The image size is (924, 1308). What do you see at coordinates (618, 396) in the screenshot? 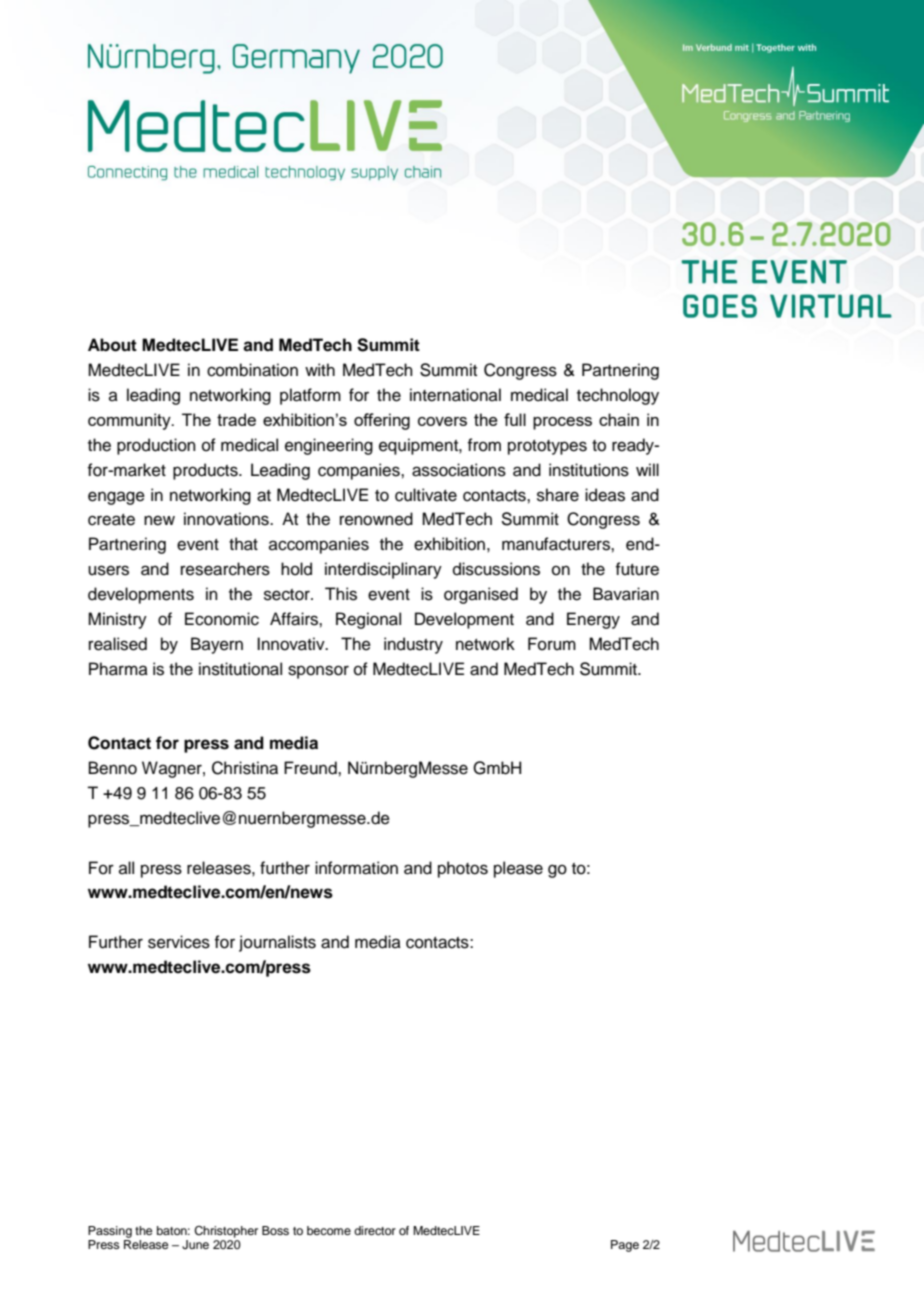
I see `technology` at bounding box center [618, 396].
